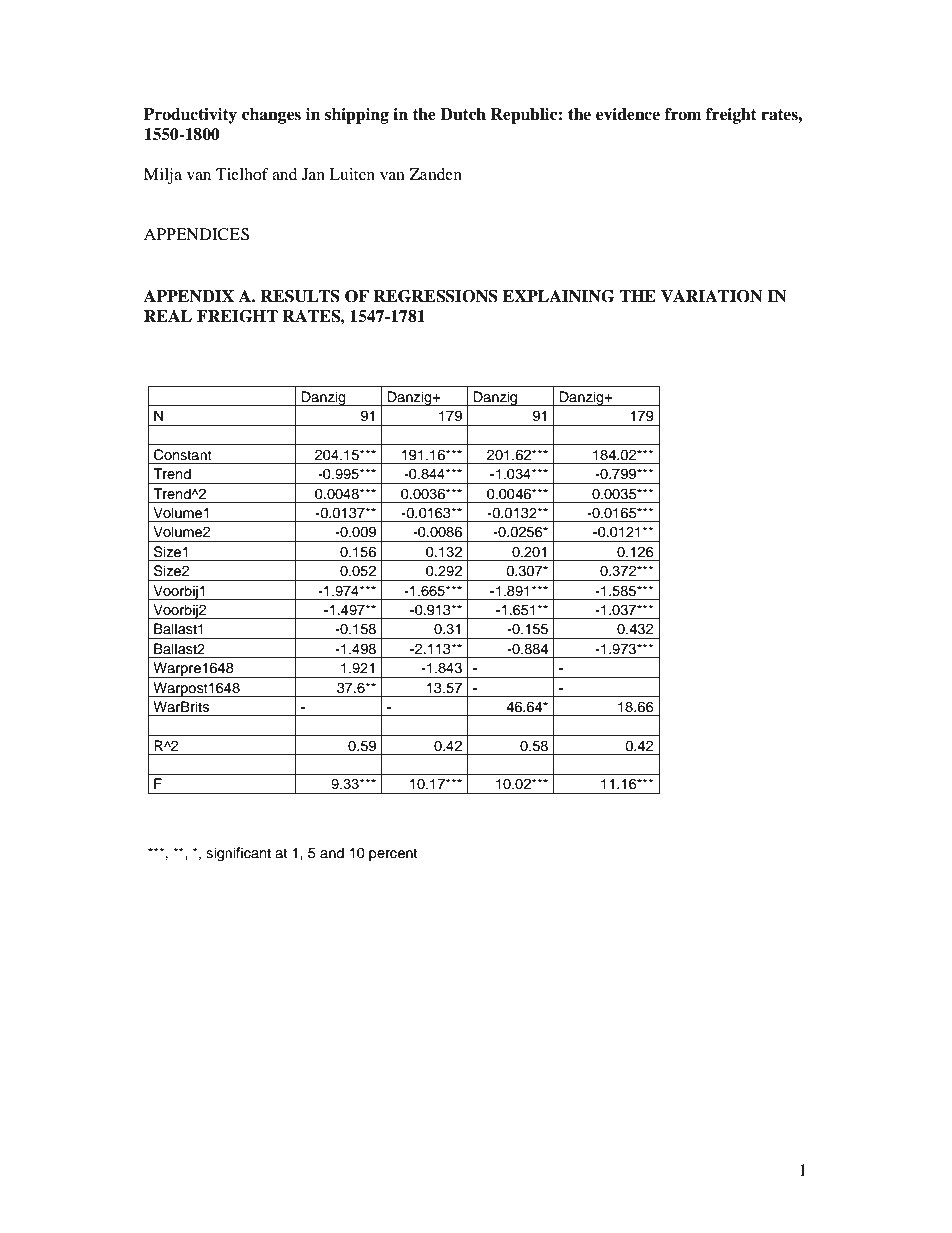  I want to click on Constant, so click(183, 455).
